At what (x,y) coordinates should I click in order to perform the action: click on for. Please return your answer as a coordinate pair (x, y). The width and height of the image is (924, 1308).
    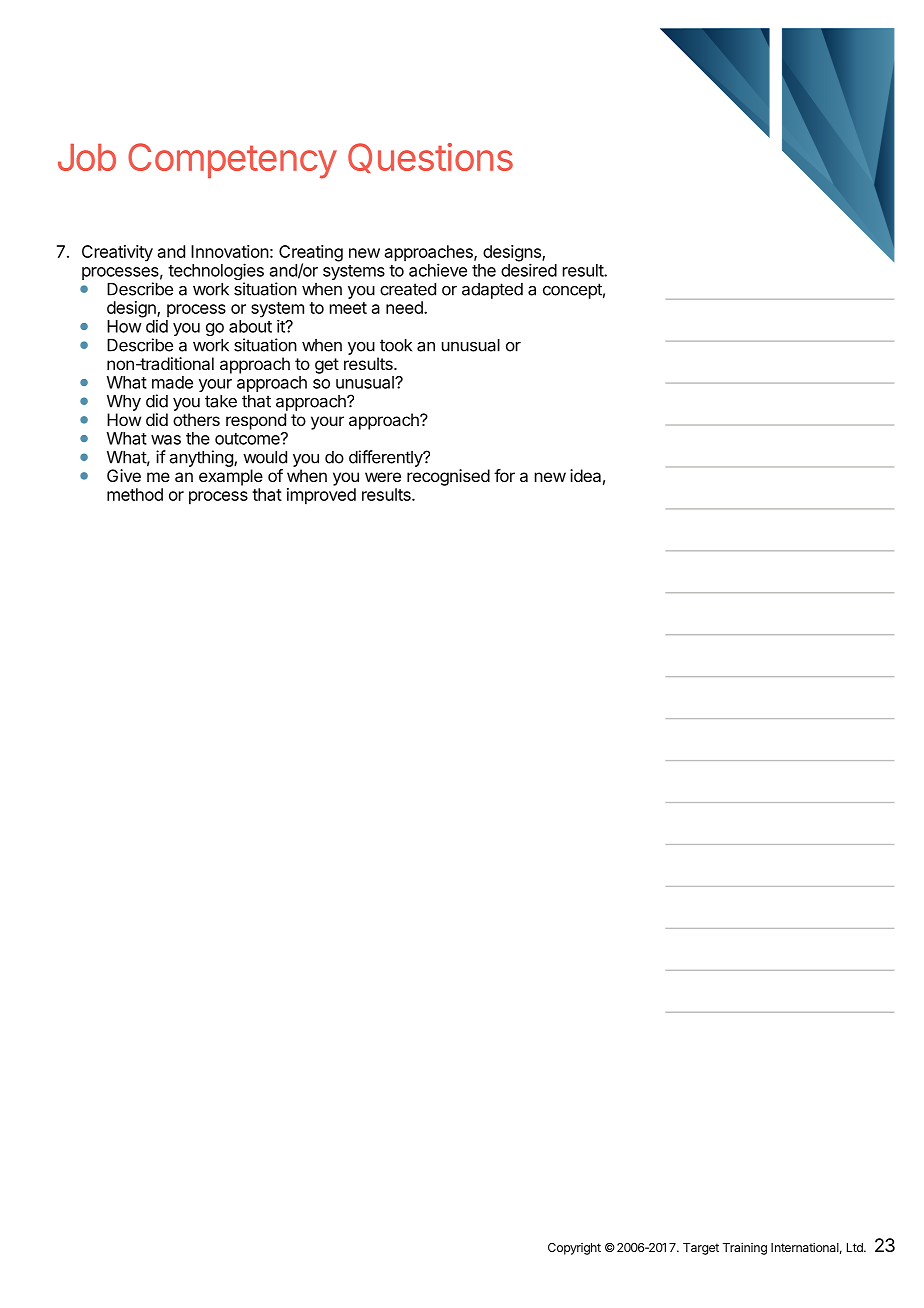
    Looking at the image, I should click on (504, 475).
